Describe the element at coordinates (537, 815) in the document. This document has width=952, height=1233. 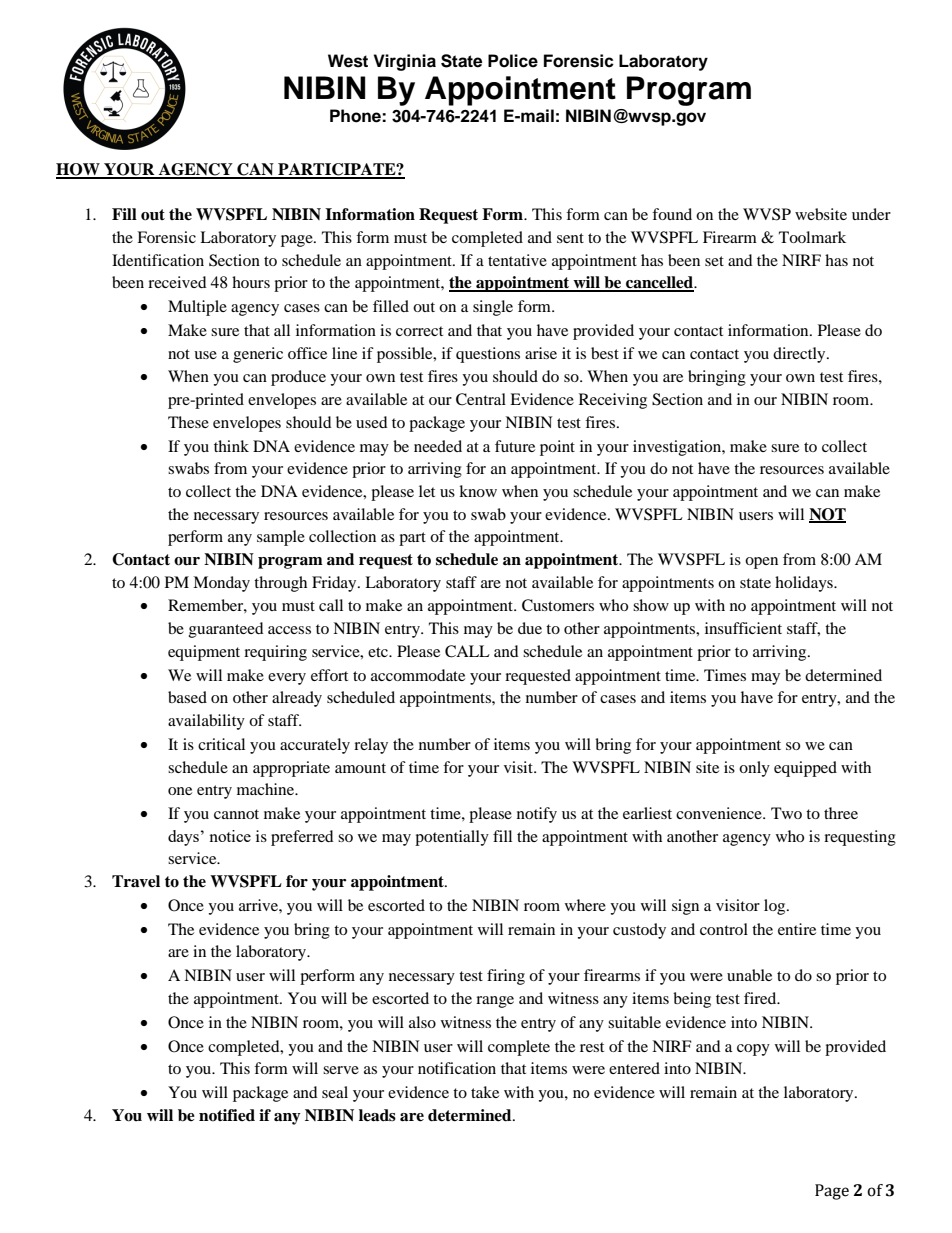
I see `notify` at that location.
